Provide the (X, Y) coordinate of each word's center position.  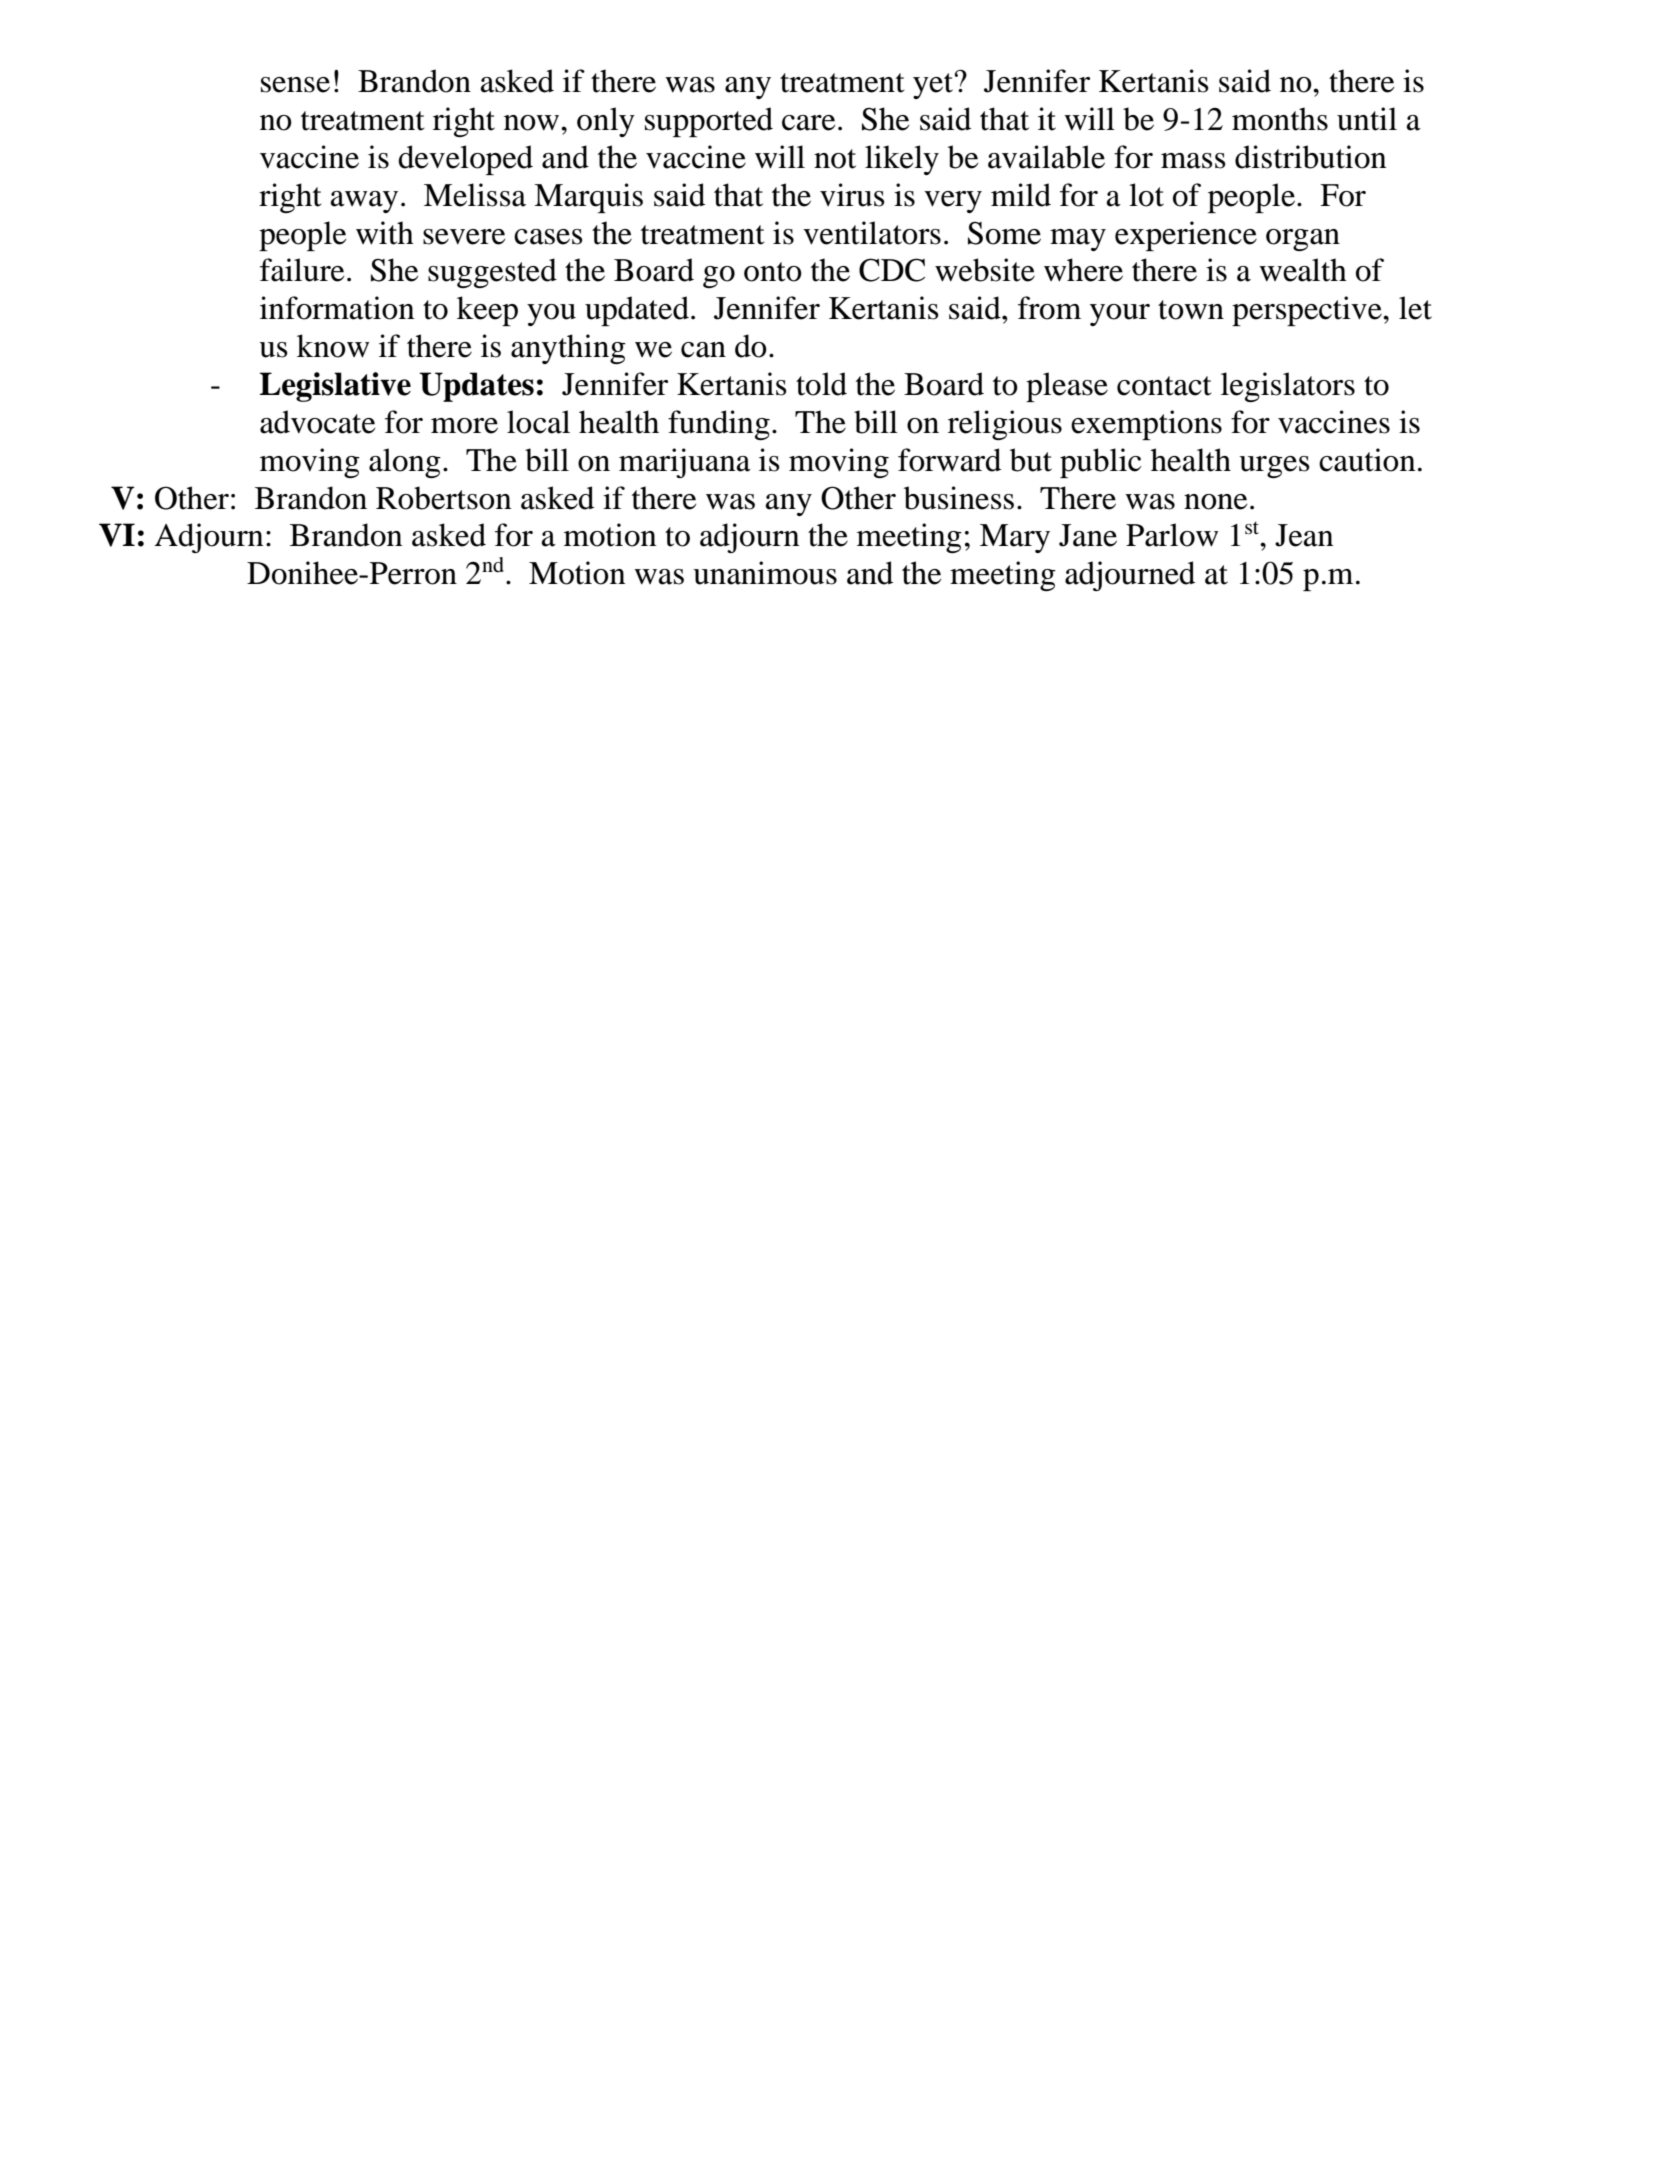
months (1280, 119)
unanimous (765, 573)
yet (933, 86)
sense (295, 85)
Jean (1304, 535)
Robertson (444, 498)
